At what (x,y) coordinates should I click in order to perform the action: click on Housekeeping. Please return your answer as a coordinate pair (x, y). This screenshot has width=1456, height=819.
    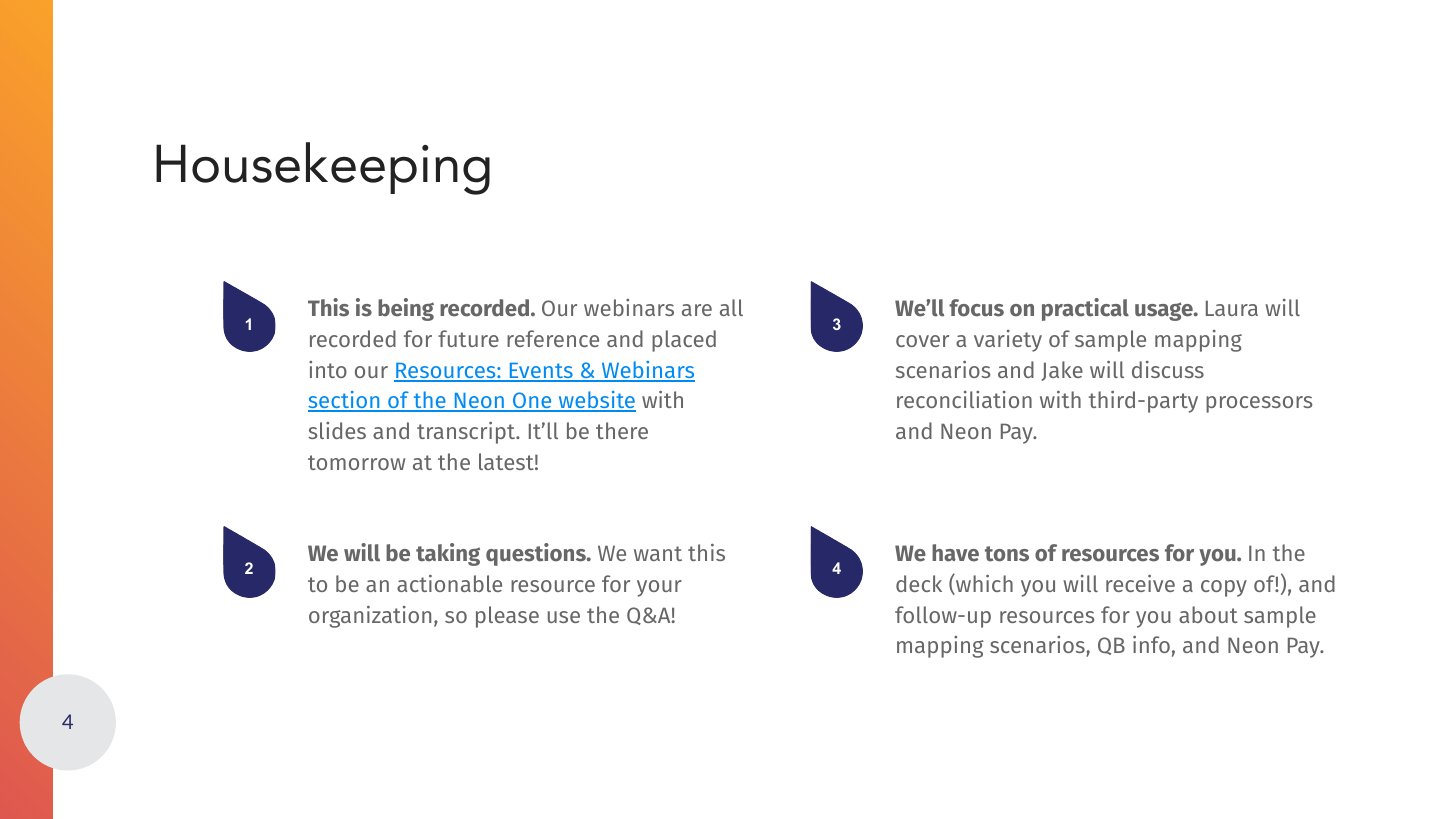
    Looking at the image, I should click on (323, 168).
